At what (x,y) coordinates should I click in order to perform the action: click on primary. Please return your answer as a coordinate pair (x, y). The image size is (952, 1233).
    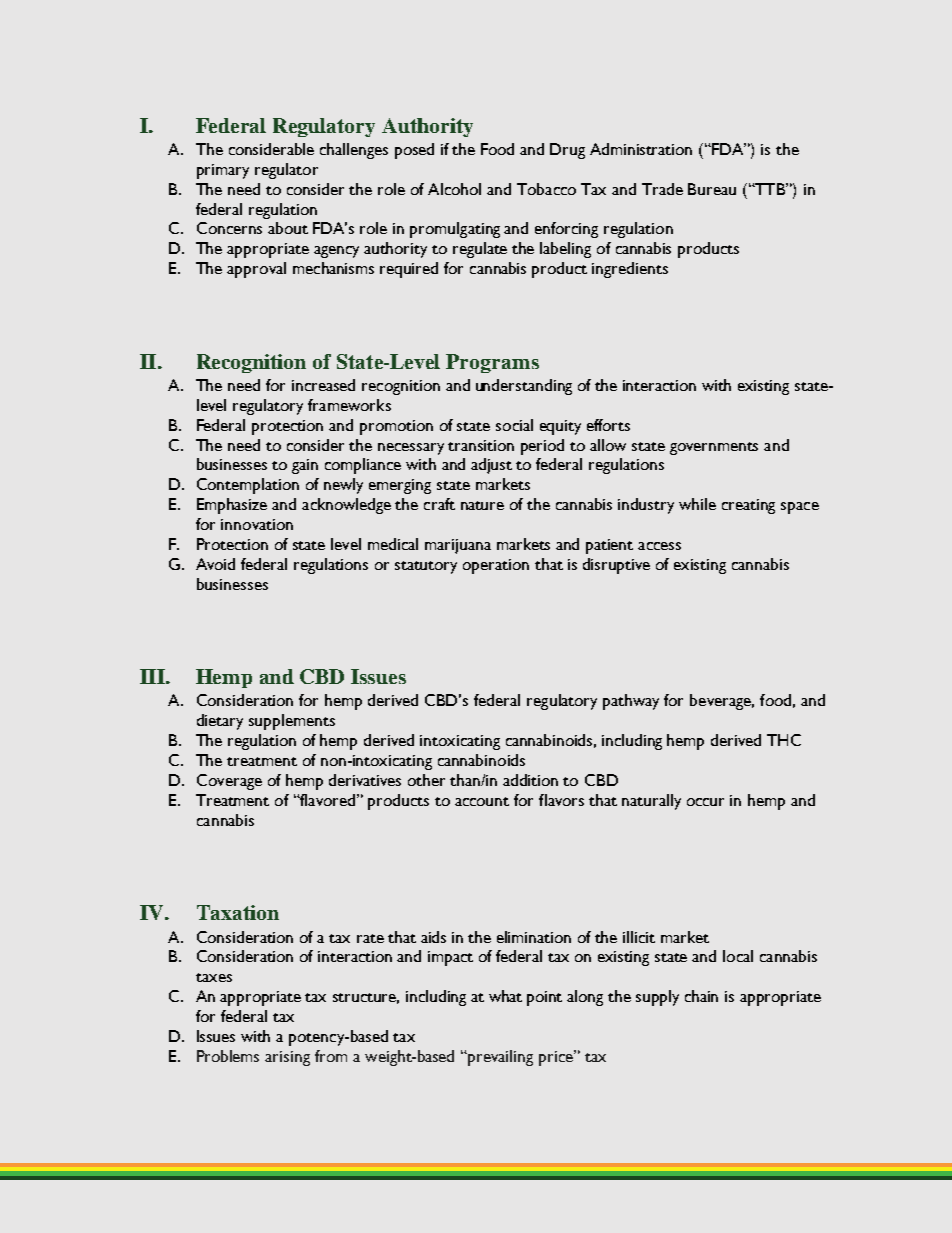
    Looking at the image, I should click on (223, 171).
